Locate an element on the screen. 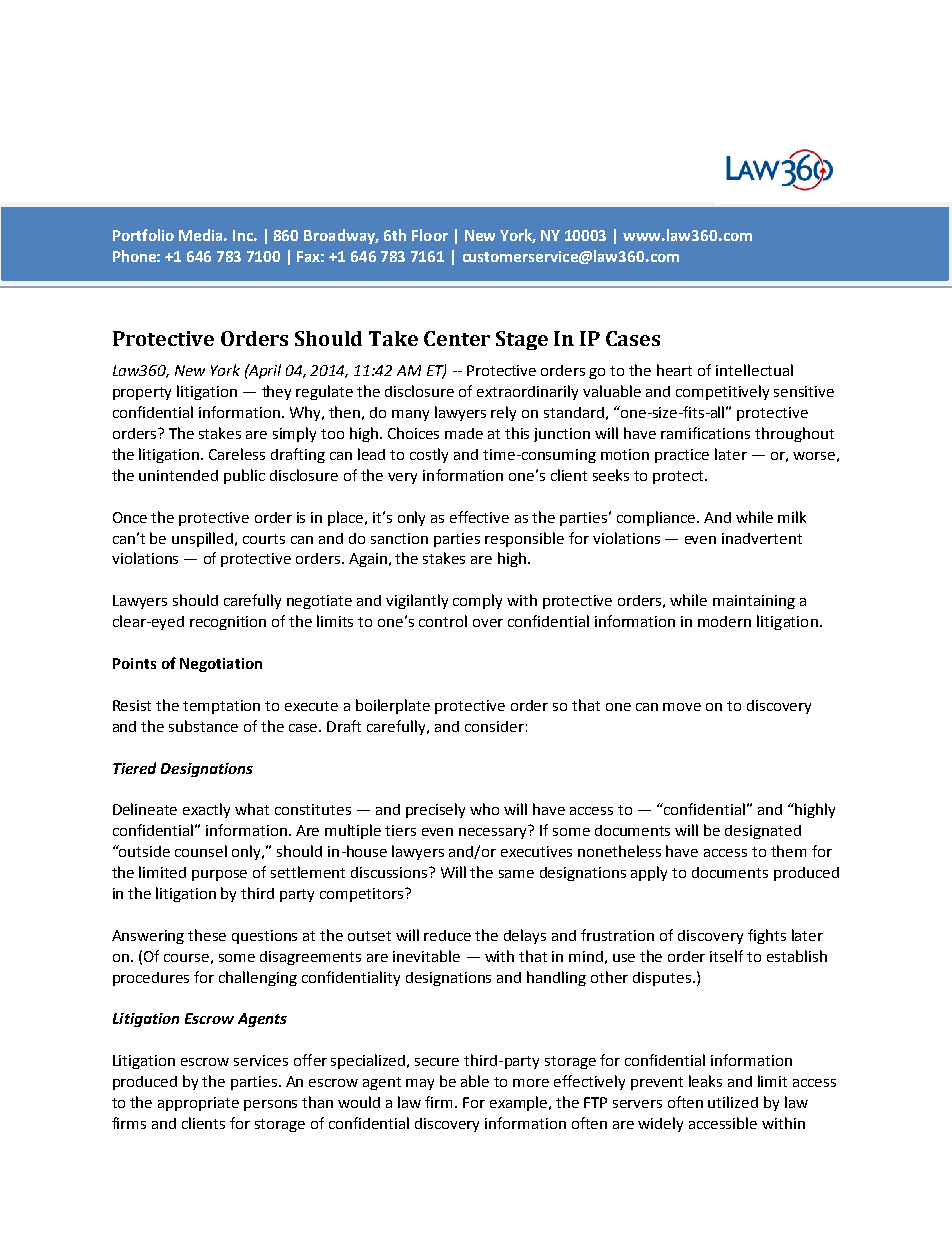 This screenshot has height=1233, width=952. Floor is located at coordinates (430, 235).
